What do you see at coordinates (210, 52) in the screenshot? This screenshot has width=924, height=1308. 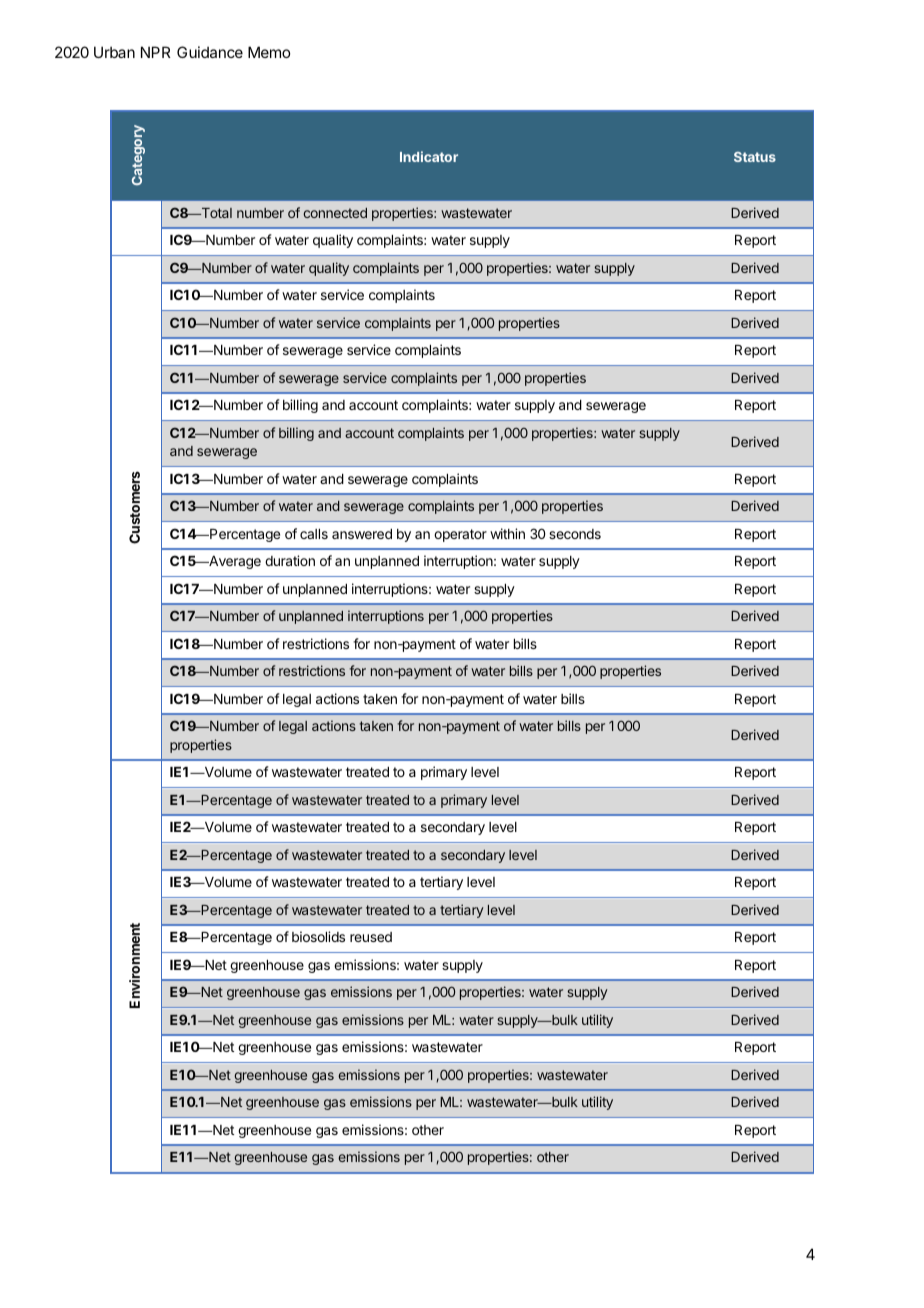 I see `Guidance` at bounding box center [210, 52].
